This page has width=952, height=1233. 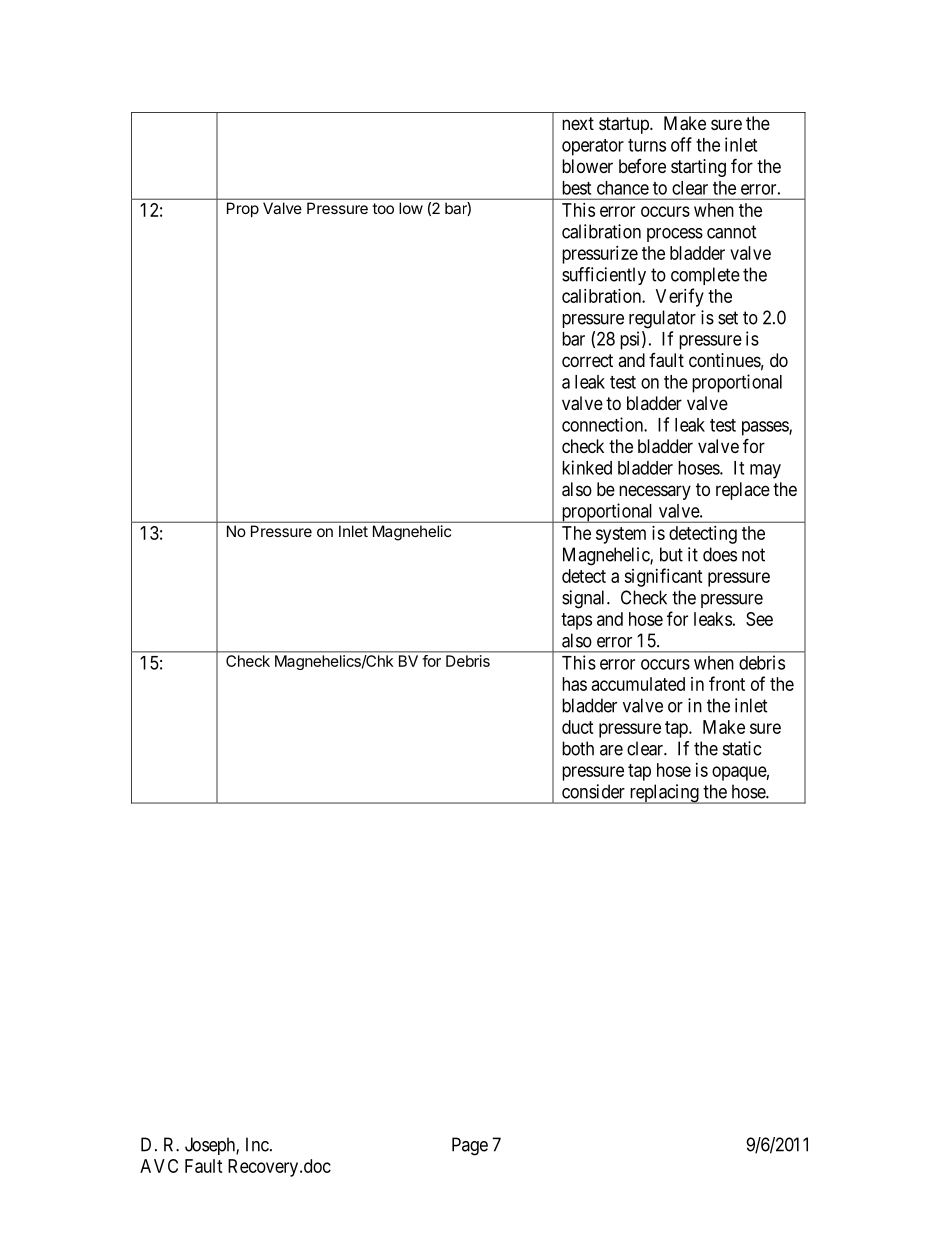 What do you see at coordinates (257, 1144) in the page?
I see `Inc` at bounding box center [257, 1144].
